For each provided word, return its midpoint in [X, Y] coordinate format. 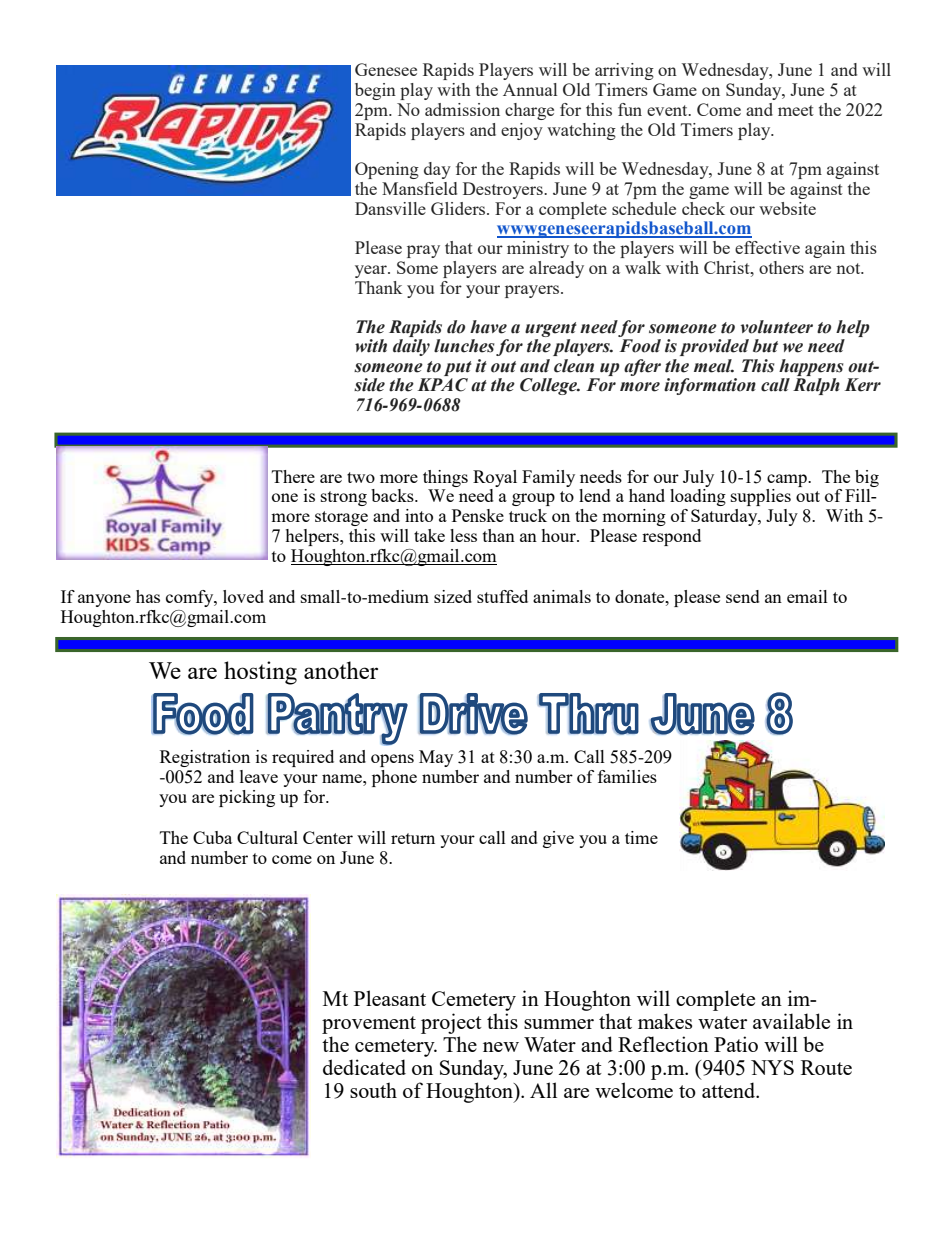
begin [375, 91]
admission [462, 109]
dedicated [364, 1067]
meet [796, 110]
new [501, 1047]
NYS [772, 1067]
